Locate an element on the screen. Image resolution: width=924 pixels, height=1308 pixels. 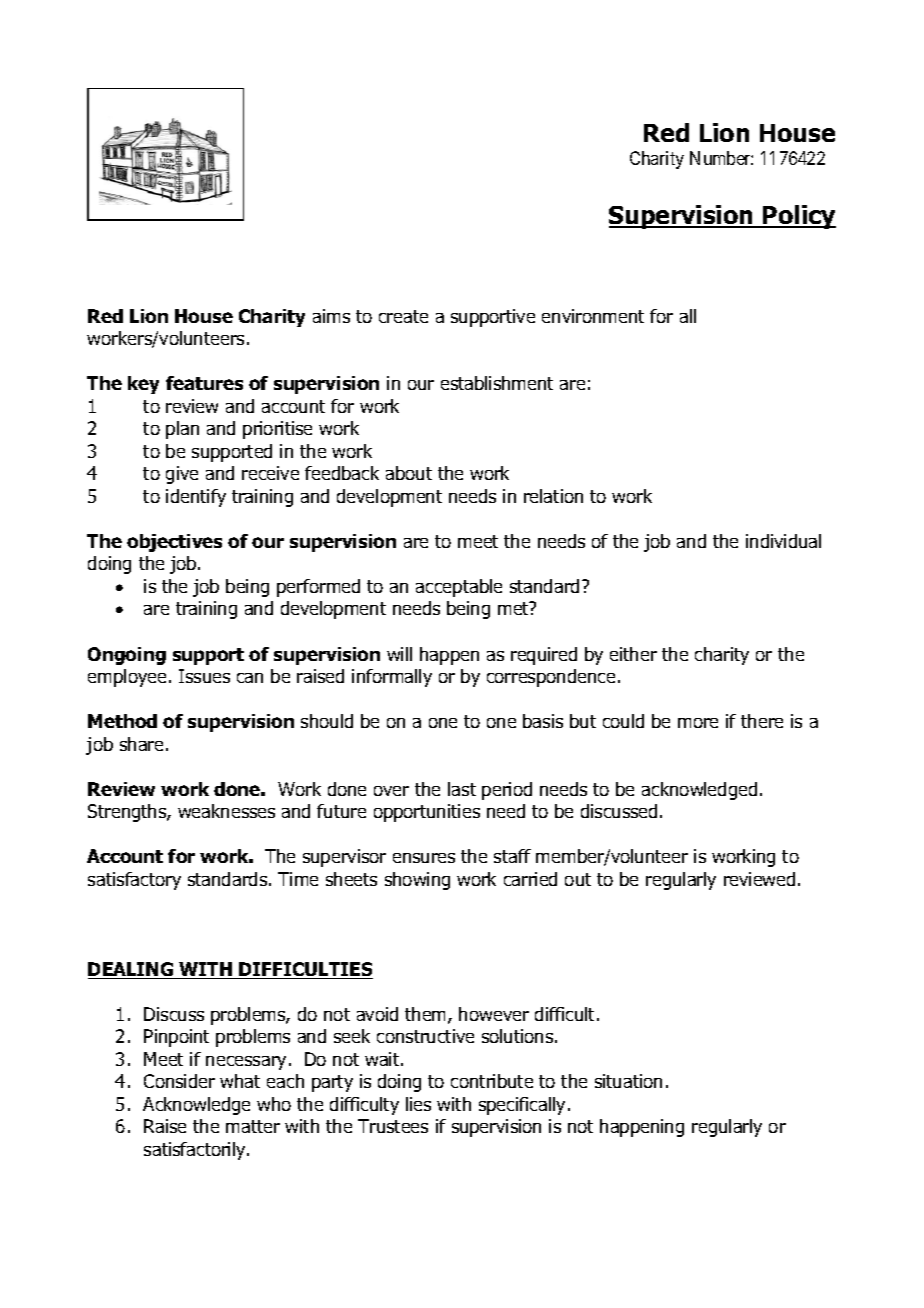
satisfactorily is located at coordinates (196, 1151).
